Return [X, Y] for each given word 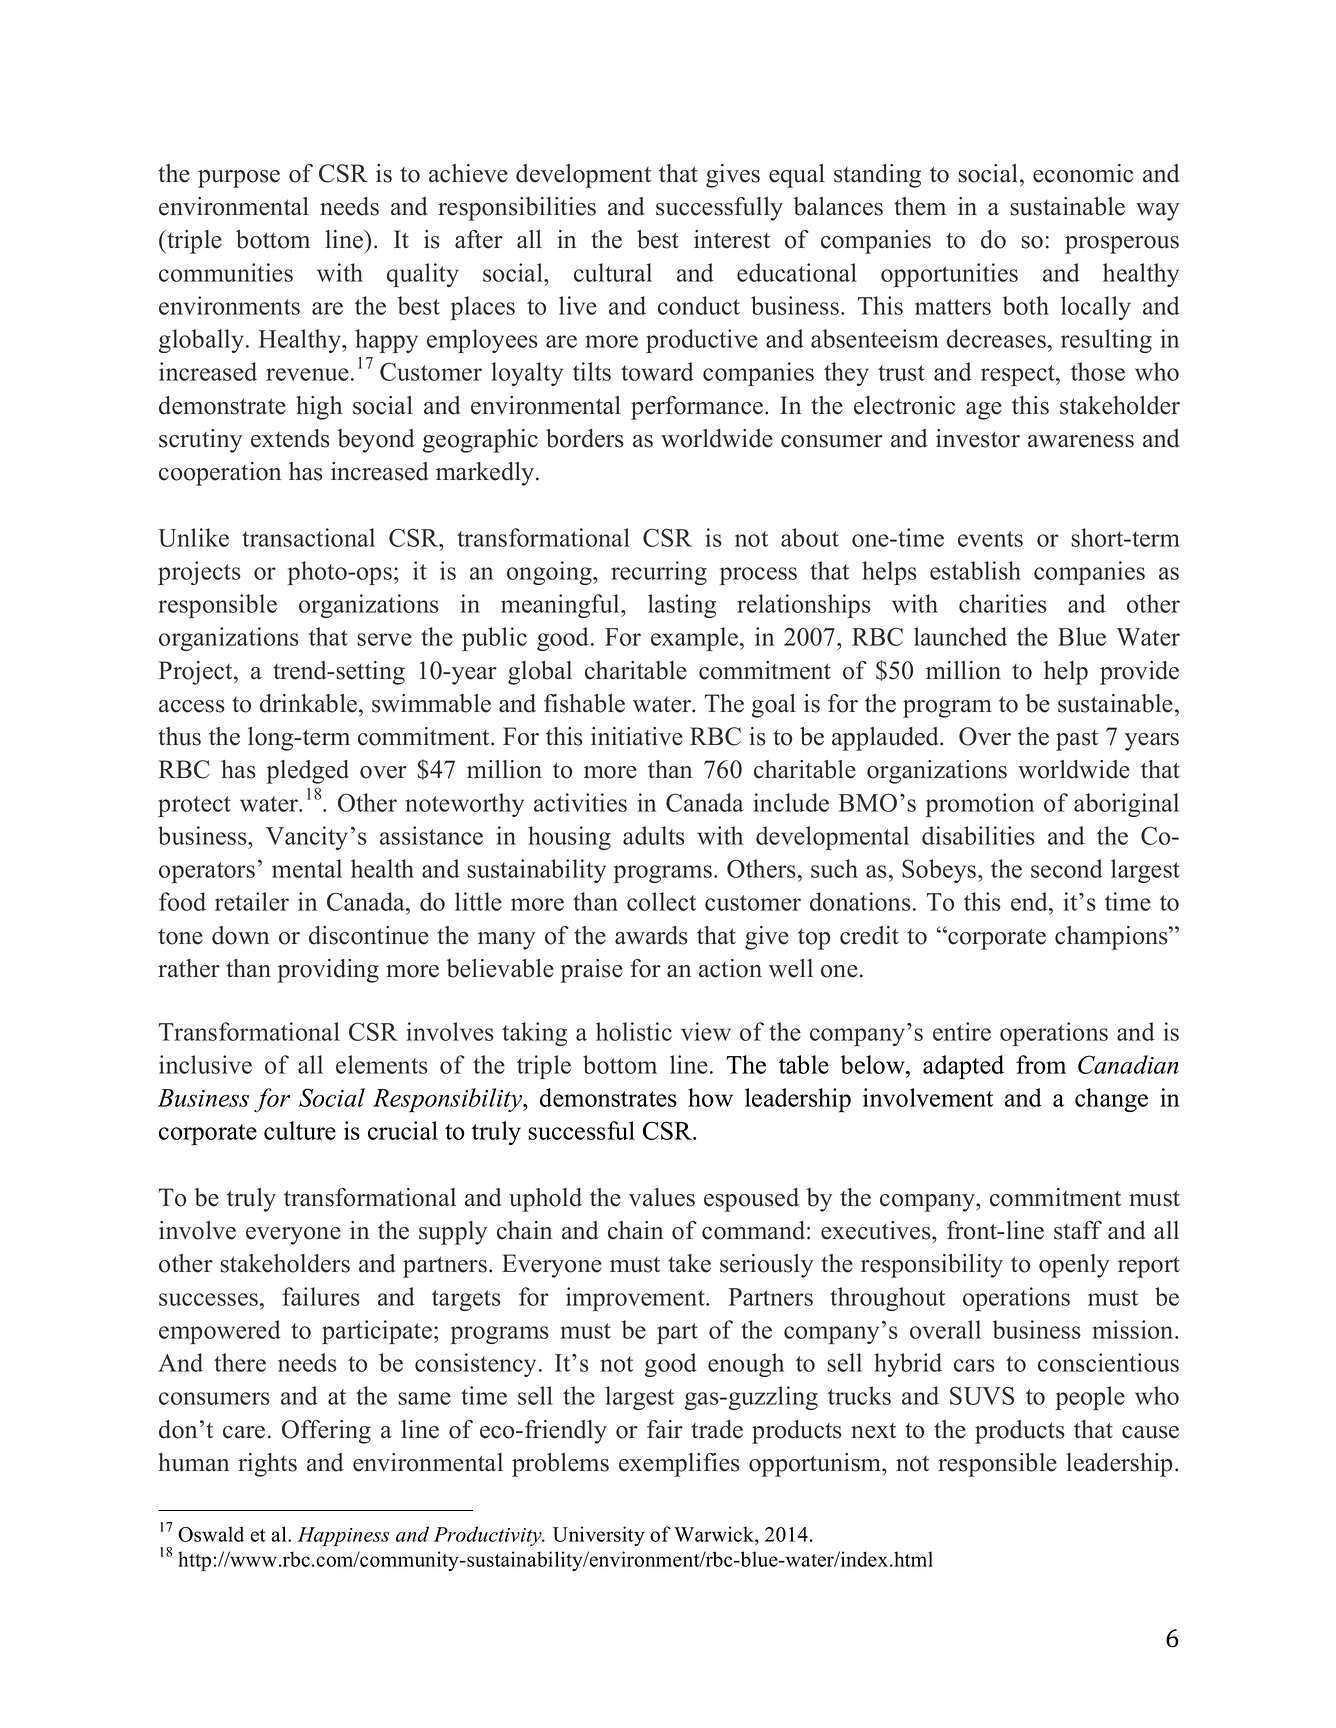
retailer [252, 901]
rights [267, 1465]
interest [732, 239]
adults [654, 835]
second [1067, 868]
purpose [239, 179]
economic [1083, 173]
